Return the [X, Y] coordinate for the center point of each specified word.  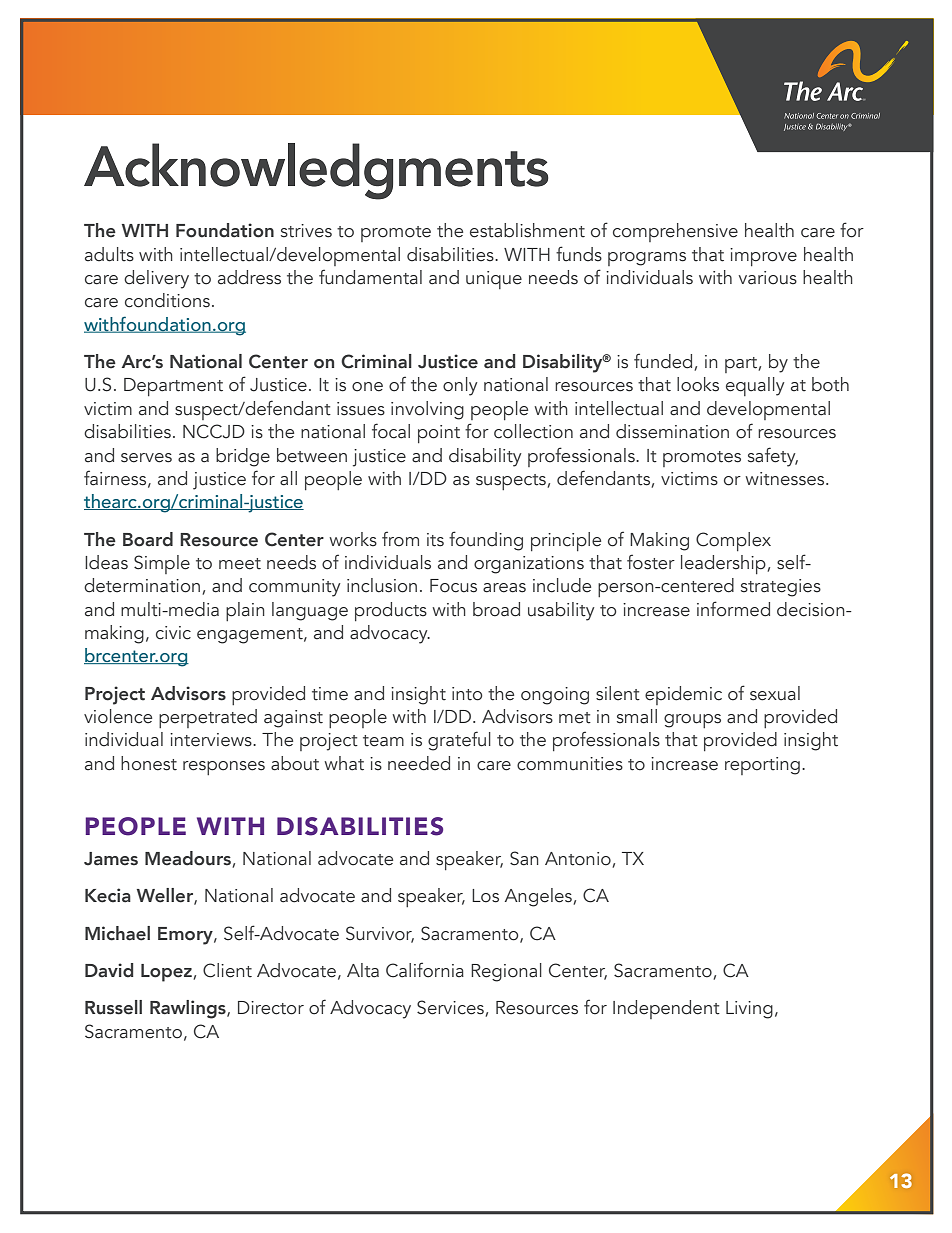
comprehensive [675, 232]
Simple [162, 564]
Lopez [167, 973]
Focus [453, 586]
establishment [527, 230]
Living [749, 1010]
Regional [506, 972]
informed [733, 609]
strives [306, 231]
